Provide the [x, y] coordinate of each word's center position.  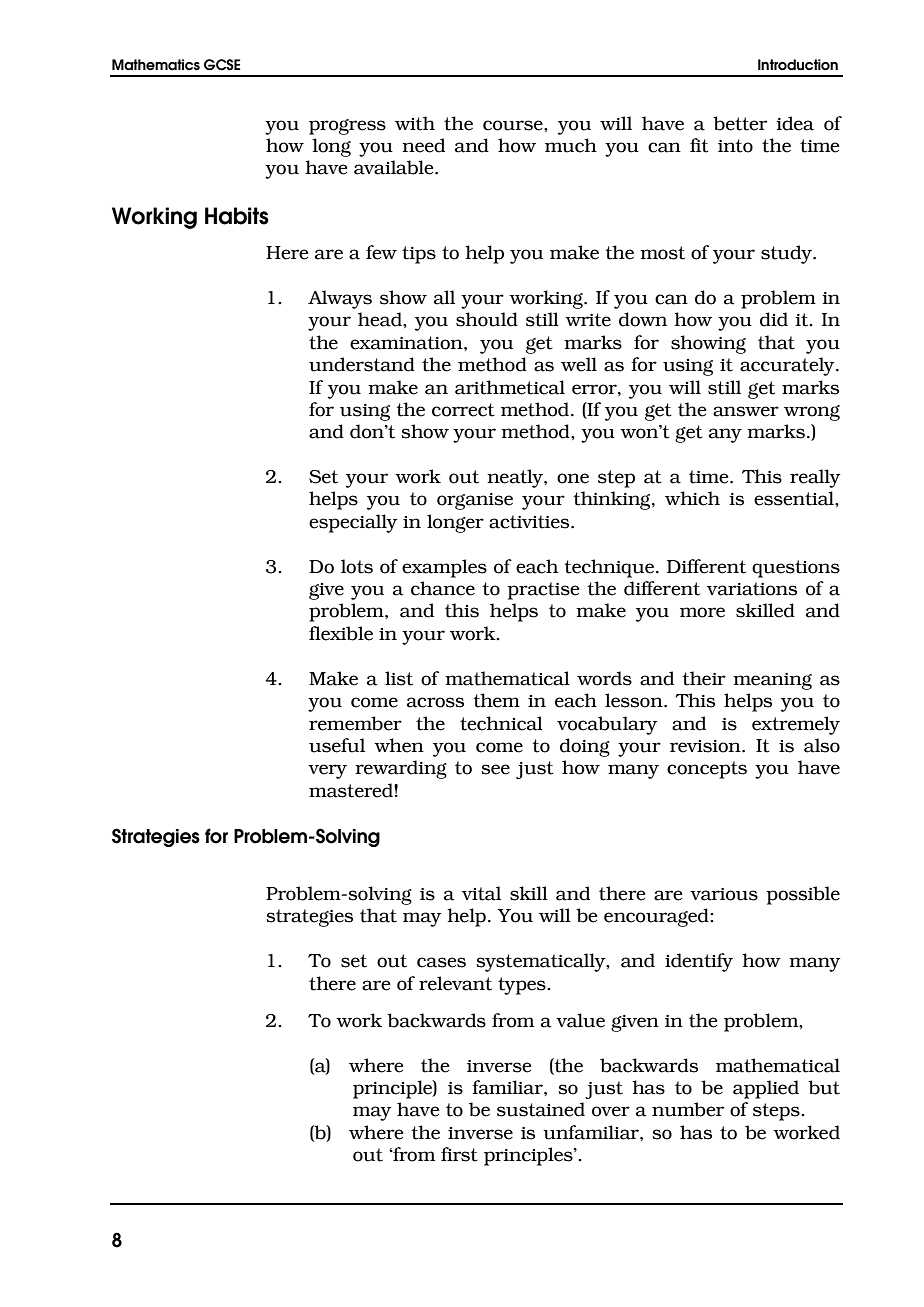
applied [766, 1089]
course [514, 125]
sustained [541, 1109]
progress [347, 127]
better [740, 123]
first [459, 1154]
